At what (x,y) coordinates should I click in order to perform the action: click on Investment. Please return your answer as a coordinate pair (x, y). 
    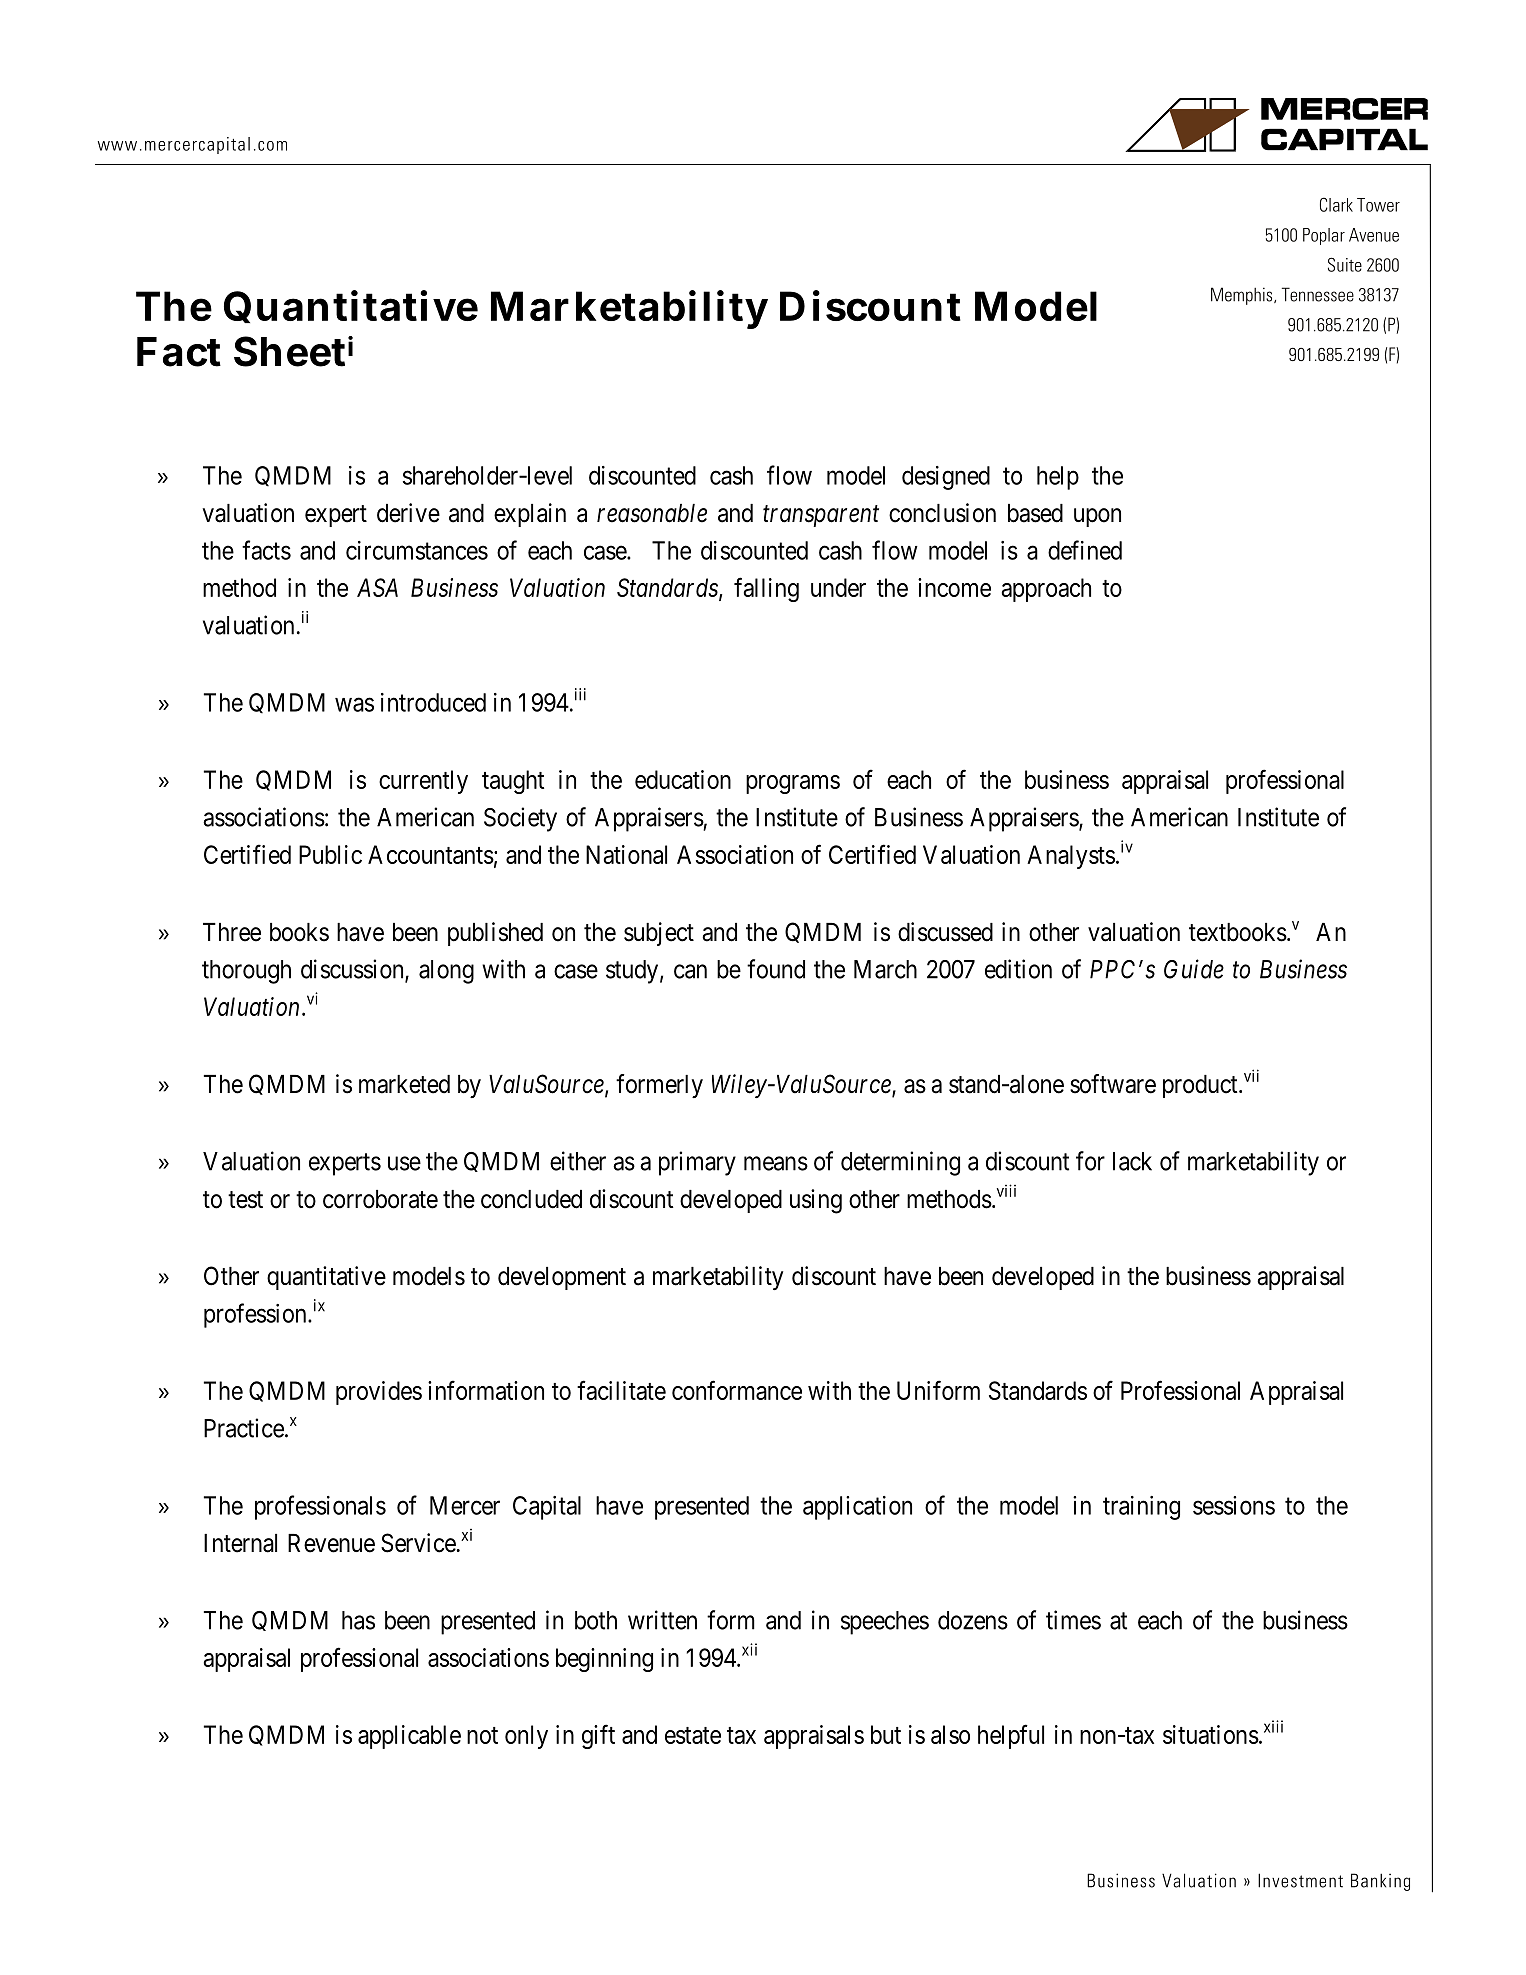
    Looking at the image, I should click on (1300, 1880).
